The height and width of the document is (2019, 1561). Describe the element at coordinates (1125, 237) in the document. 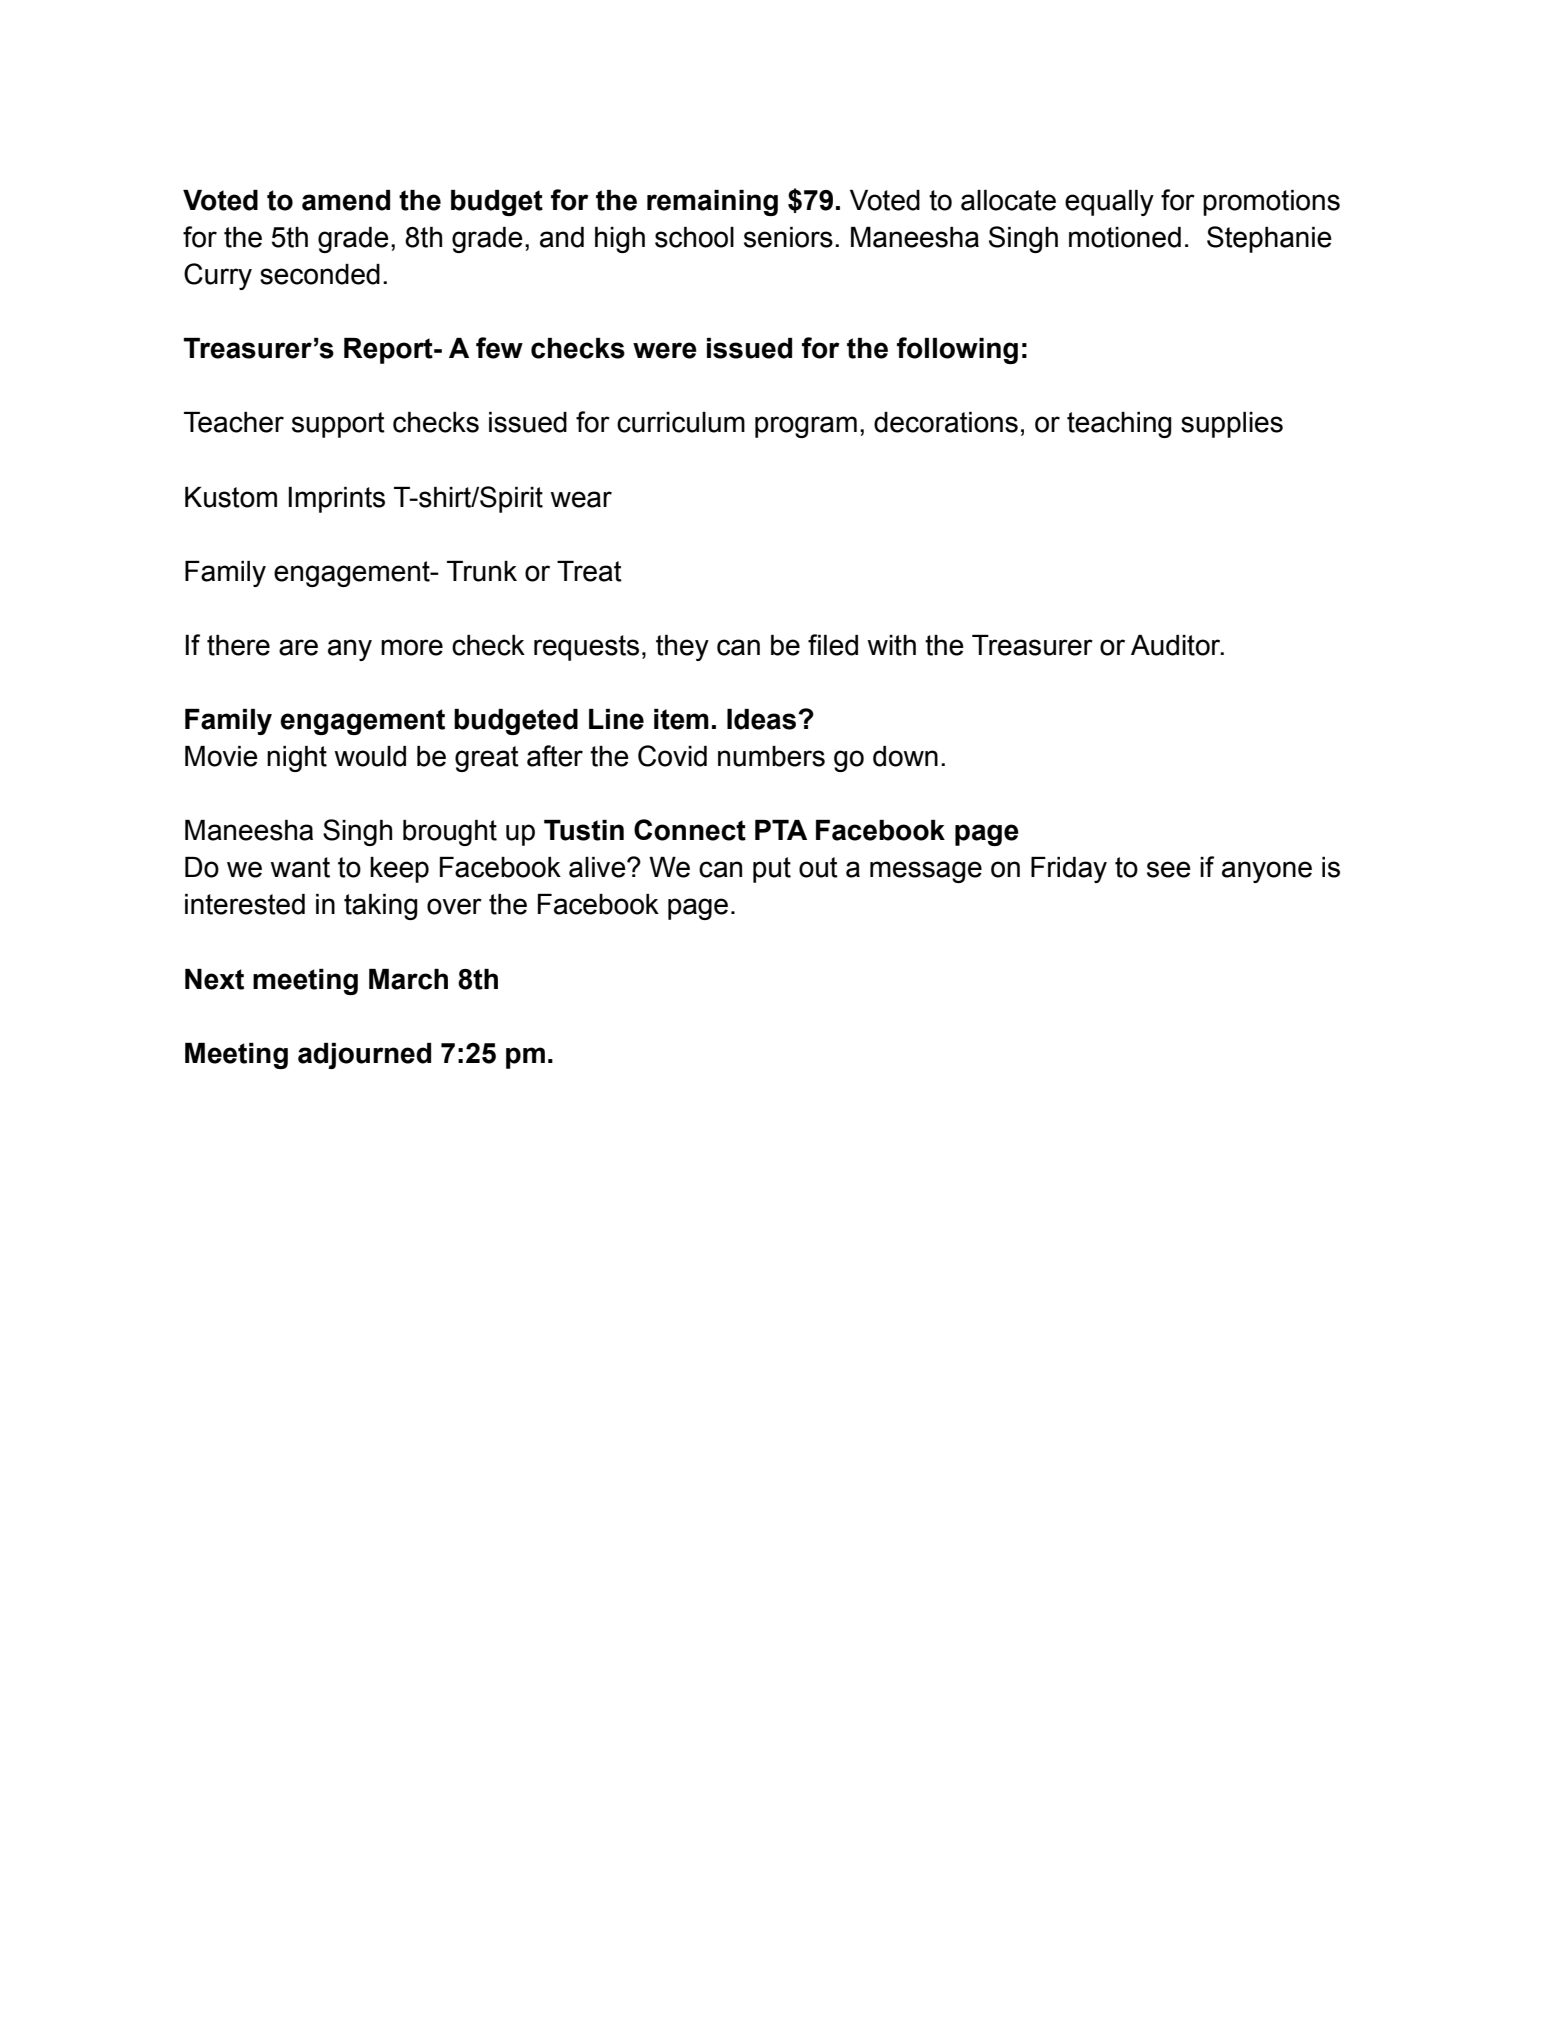

I see `motioned` at that location.
